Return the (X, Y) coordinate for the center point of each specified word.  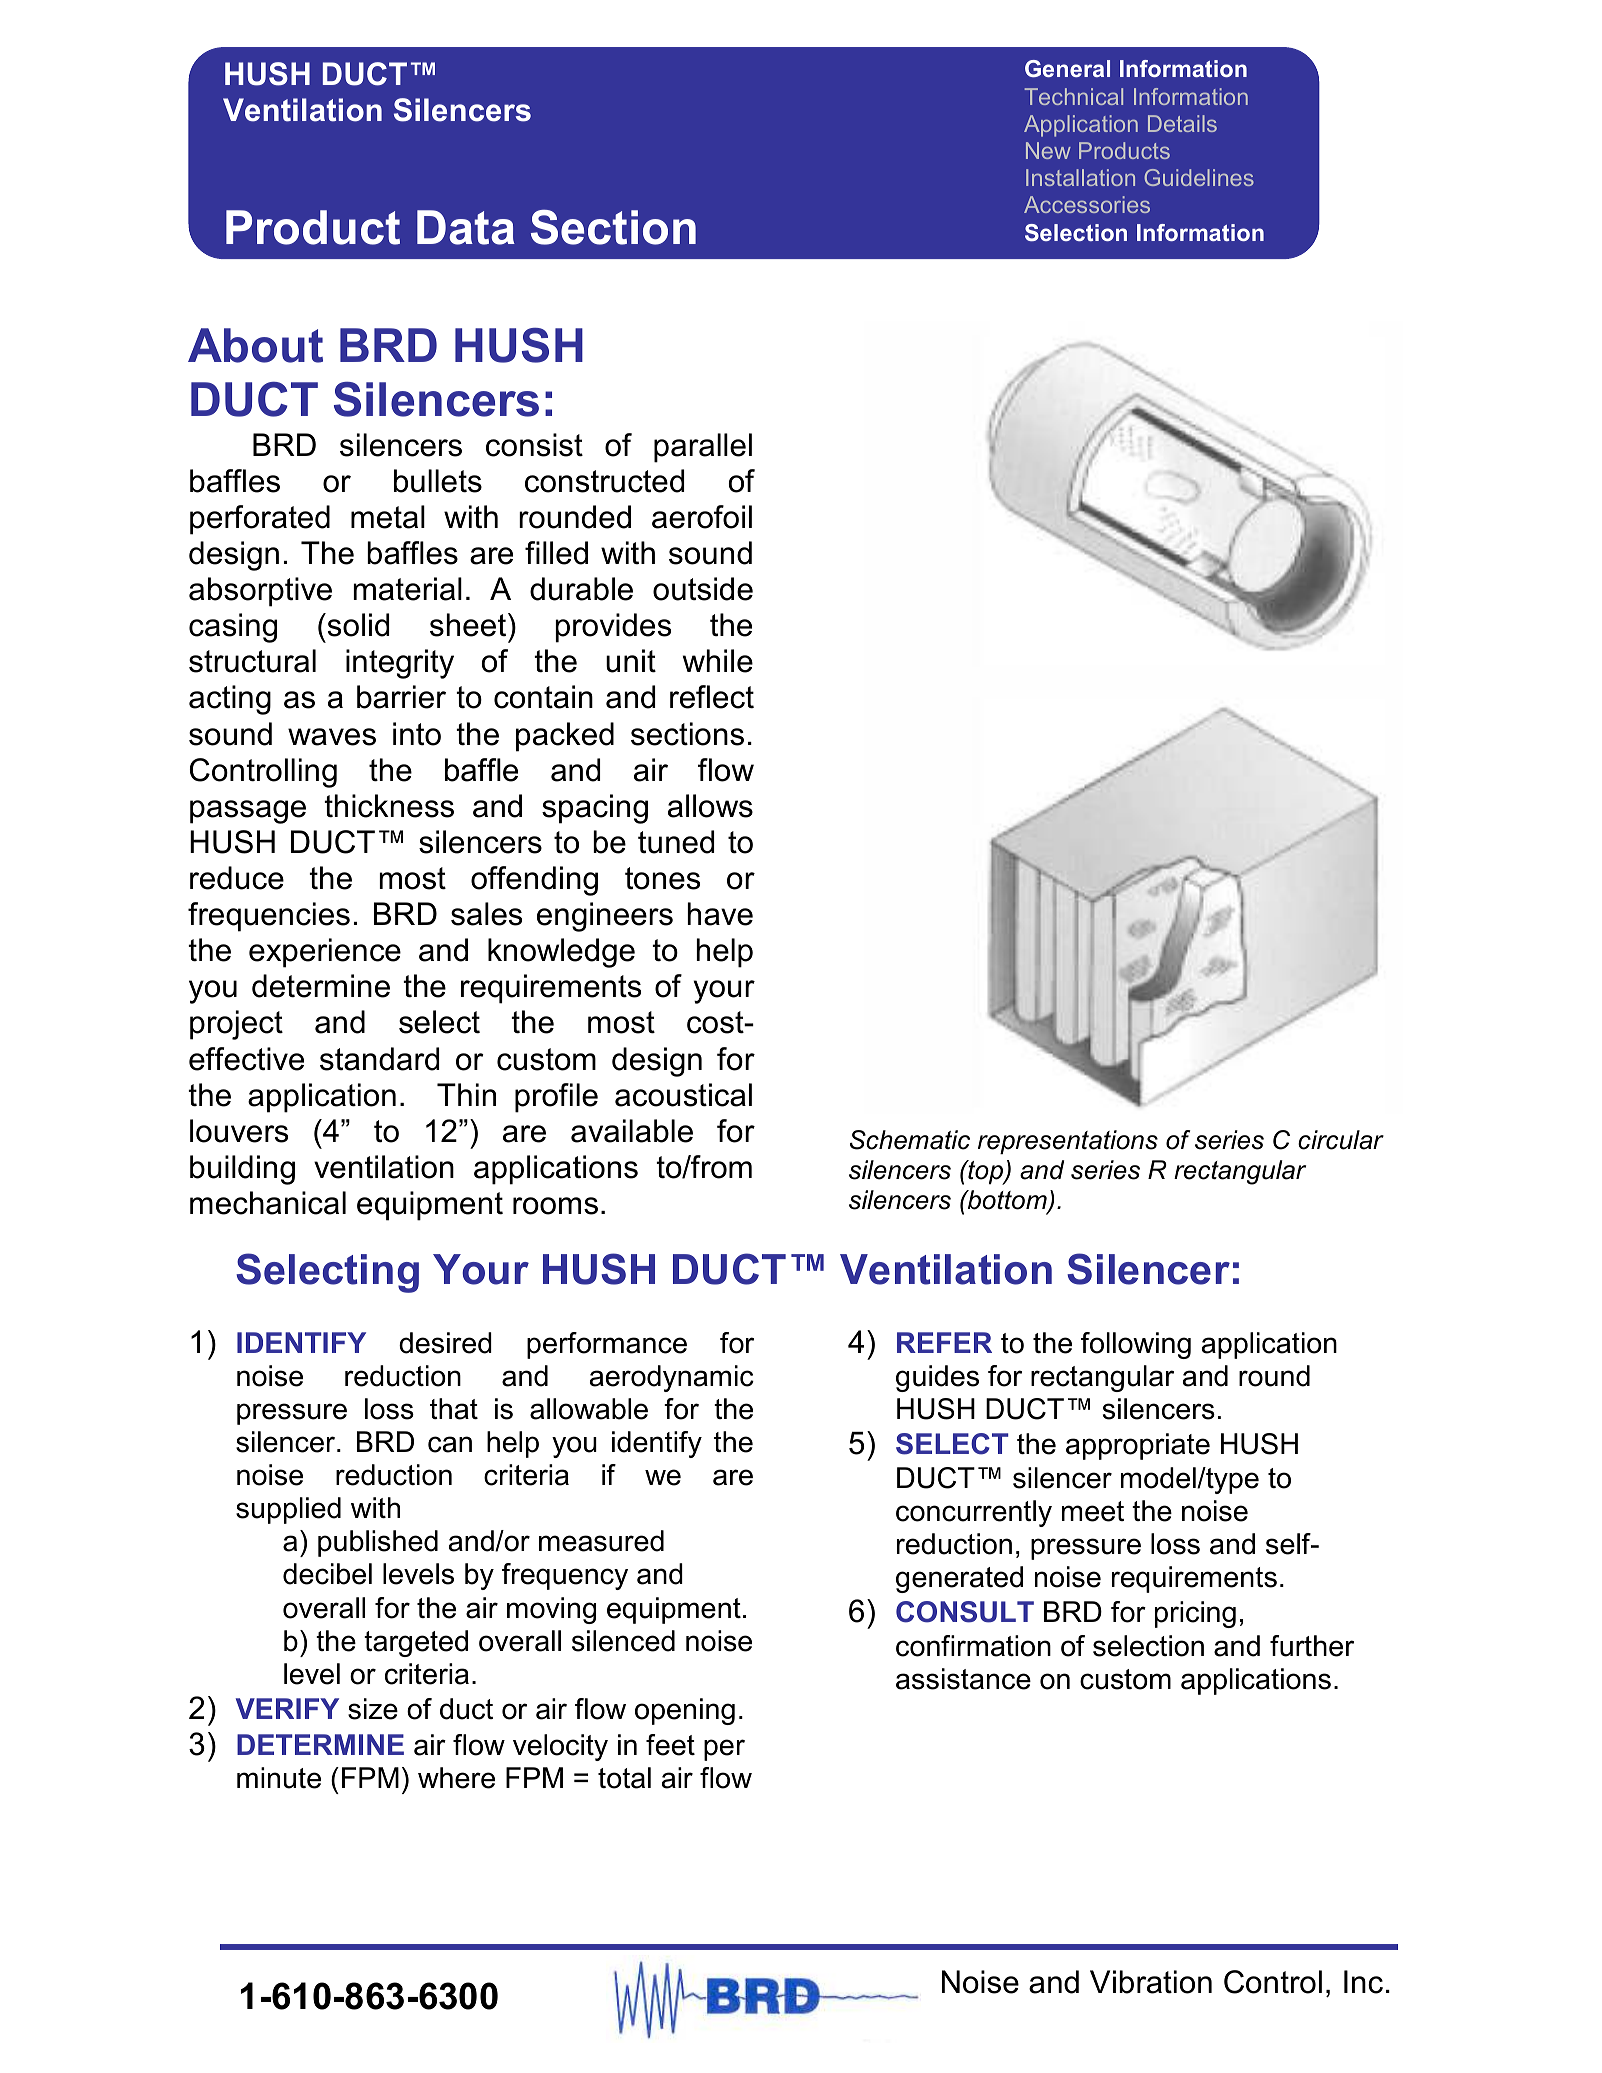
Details (1182, 123)
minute (279, 1778)
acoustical (683, 1095)
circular (1341, 1140)
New (1048, 150)
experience (325, 953)
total (624, 1778)
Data (466, 227)
